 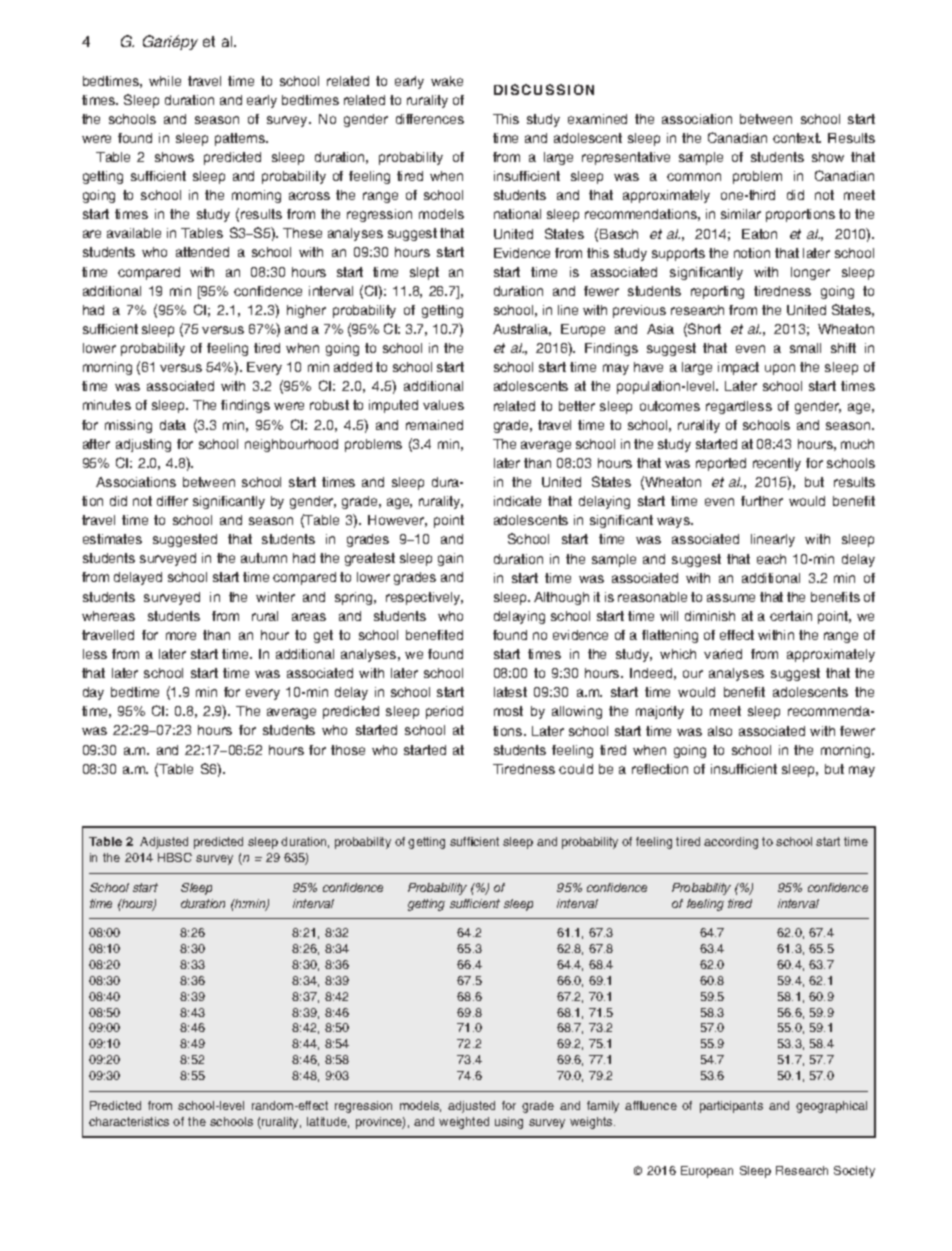 What do you see at coordinates (165, 81) in the screenshot?
I see `while` at bounding box center [165, 81].
